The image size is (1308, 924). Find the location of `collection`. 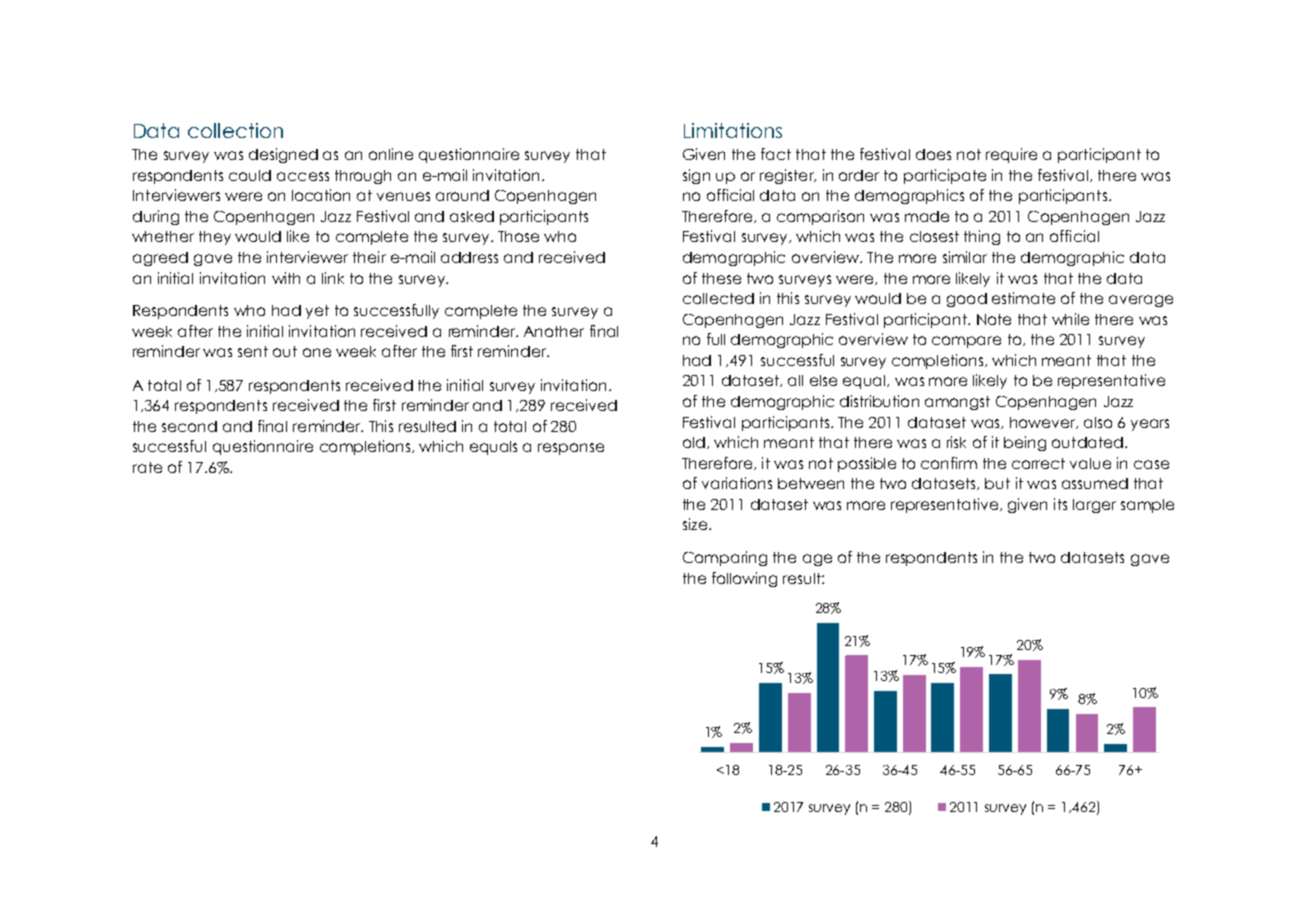

collection is located at coordinates (235, 130).
